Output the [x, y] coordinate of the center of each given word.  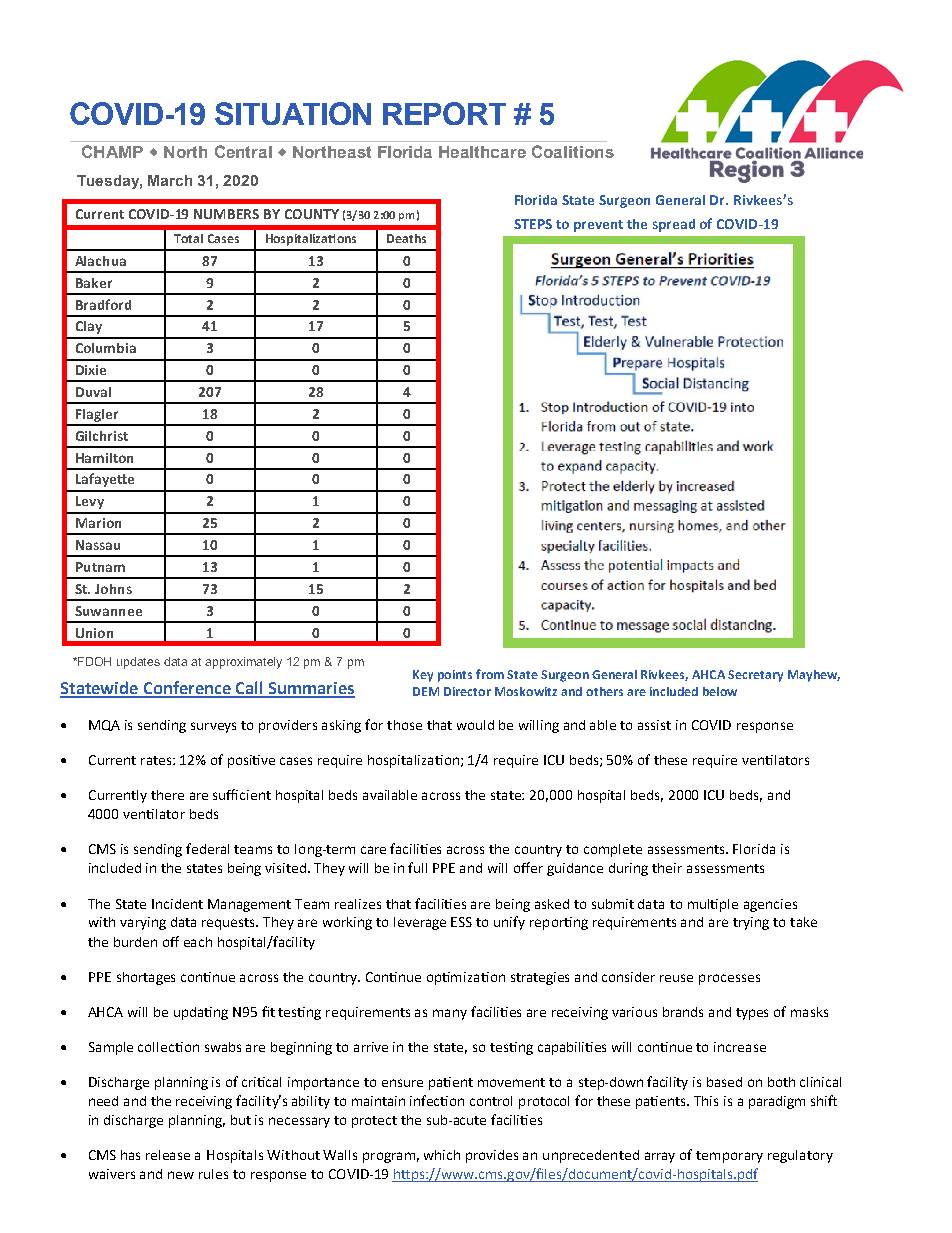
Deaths [406, 238]
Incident [177, 904]
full [417, 867]
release [168, 1155]
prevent [598, 226]
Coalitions [573, 151]
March [170, 180]
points [455, 676]
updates [138, 663]
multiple [713, 905]
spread [674, 225]
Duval [93, 392]
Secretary [755, 676]
